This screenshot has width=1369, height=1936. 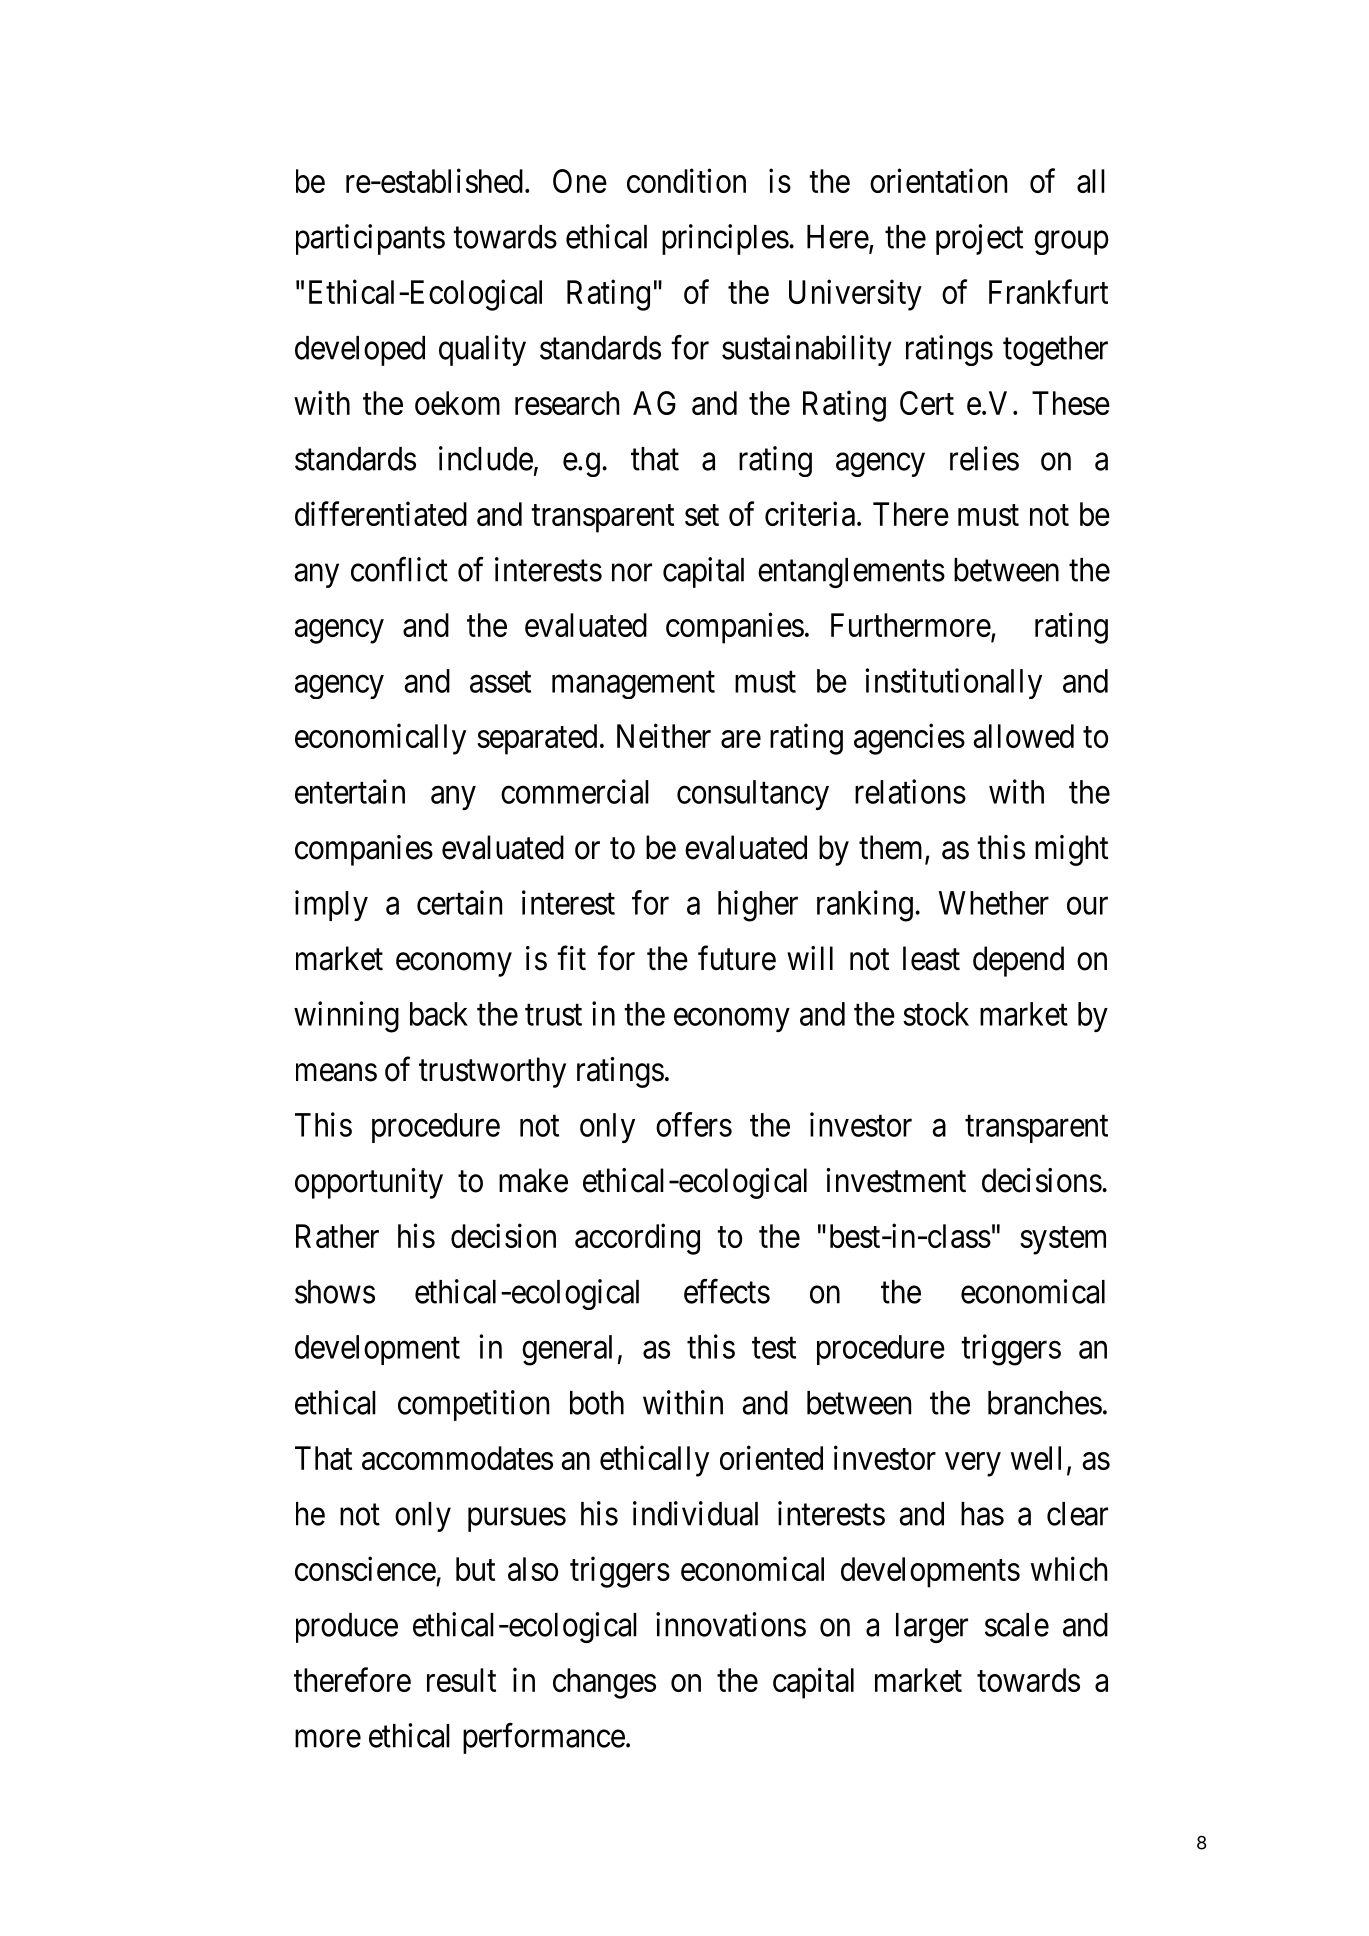 I want to click on back, so click(x=439, y=1014).
